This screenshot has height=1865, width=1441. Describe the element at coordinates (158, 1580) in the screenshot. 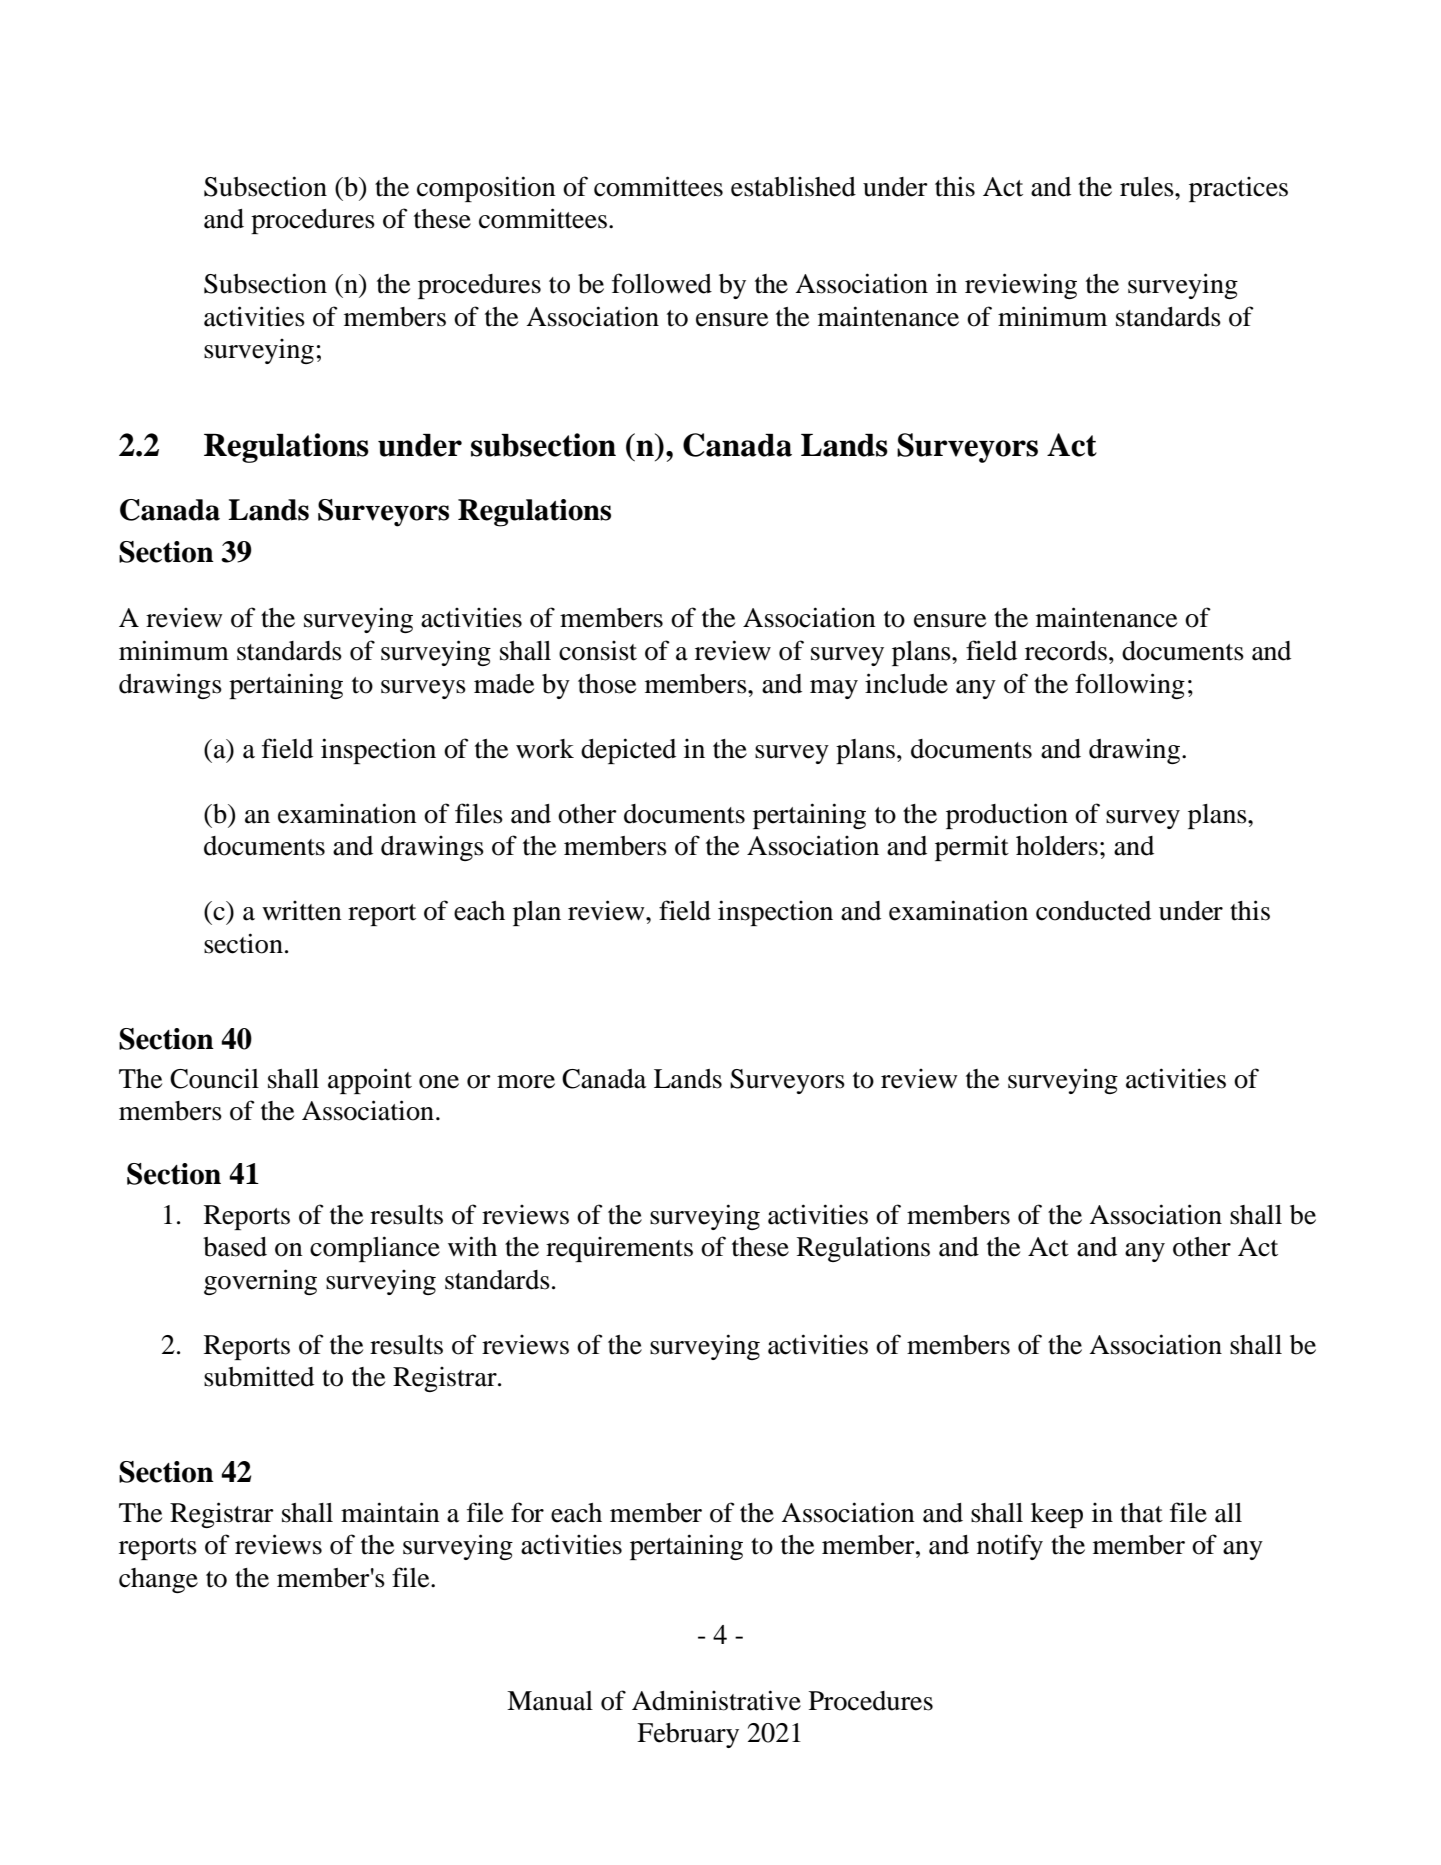

I see `change` at that location.
